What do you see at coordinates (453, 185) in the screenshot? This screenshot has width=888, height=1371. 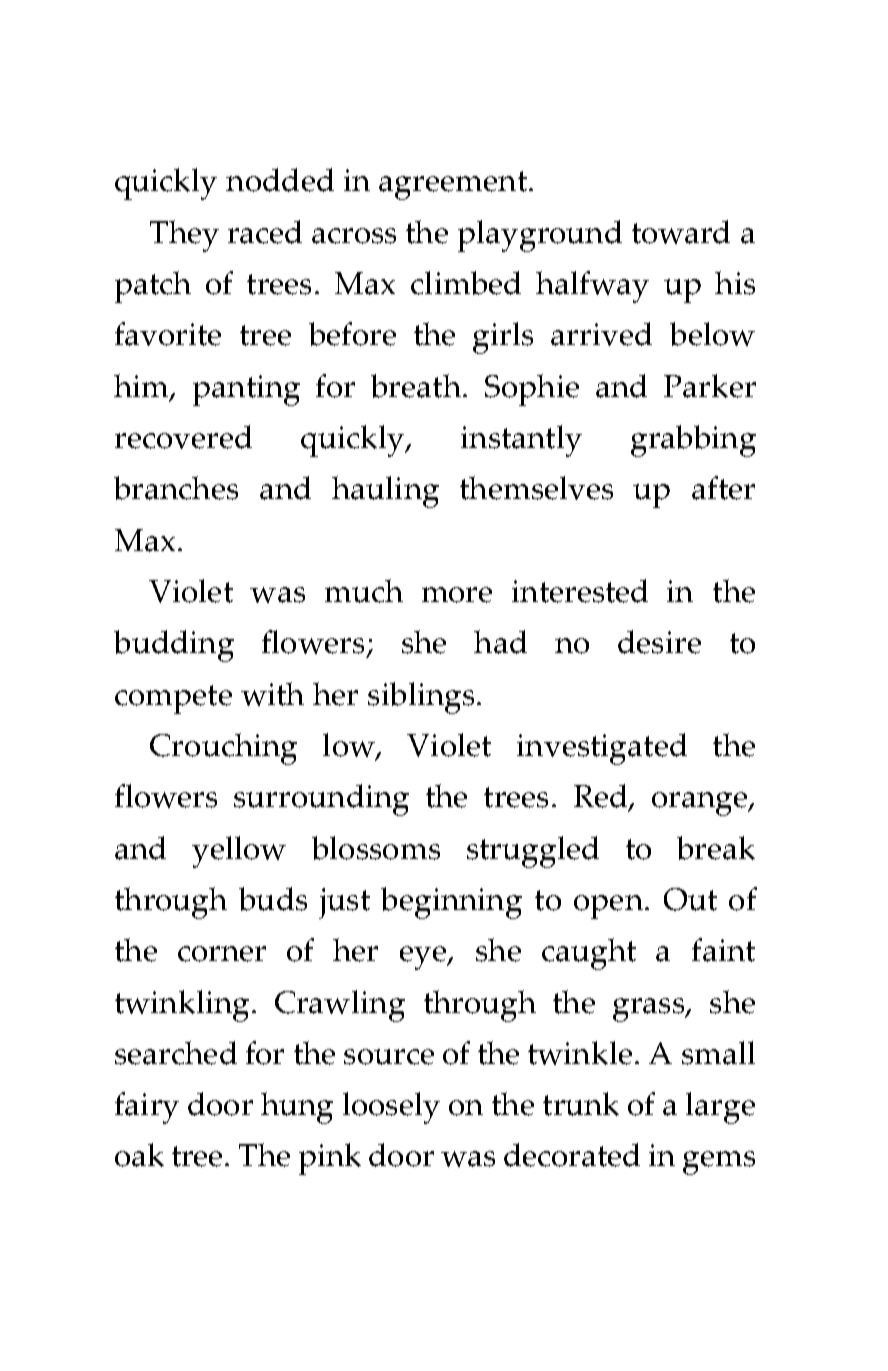 I see `agreement` at bounding box center [453, 185].
